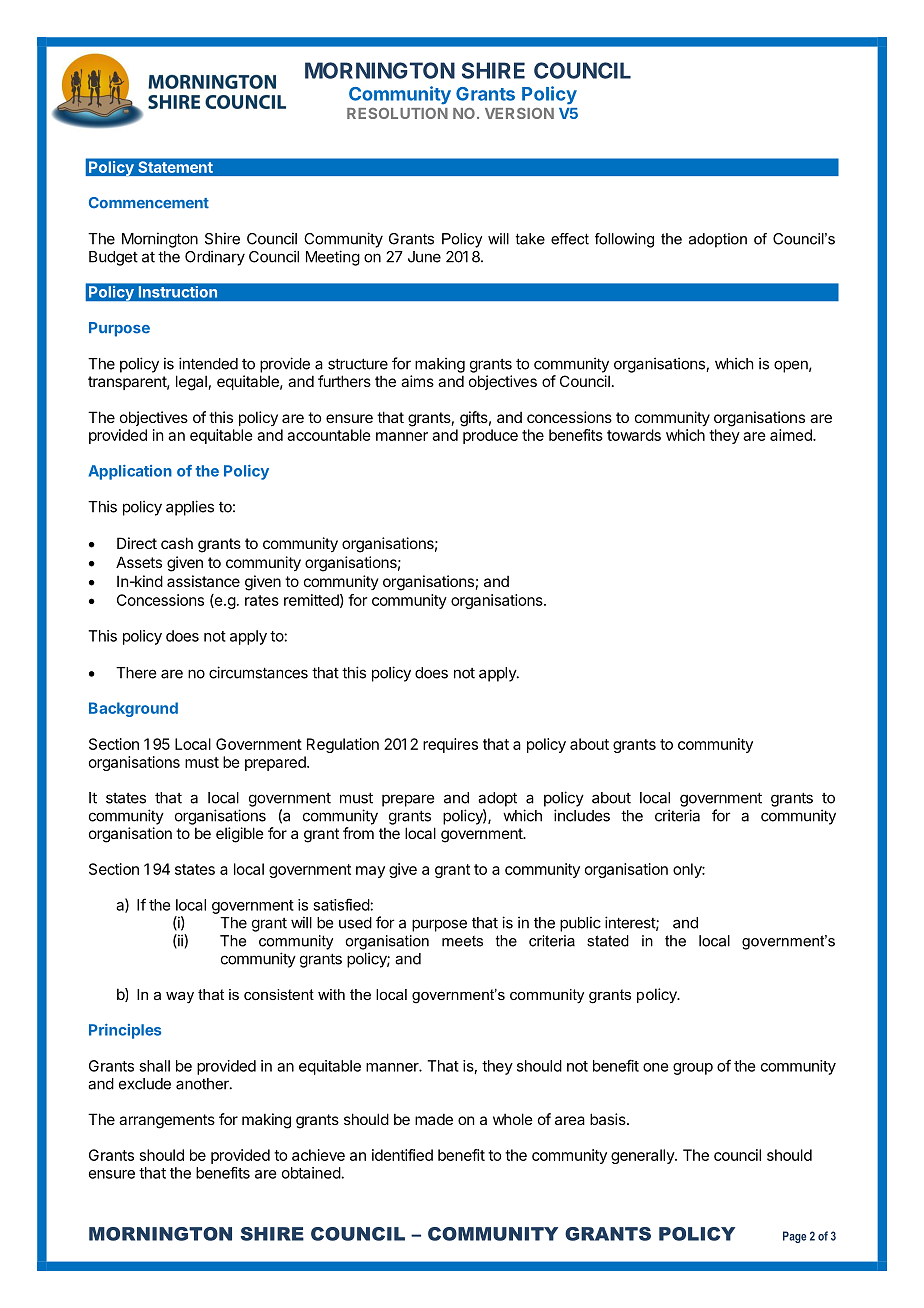 The height and width of the page is (1308, 924). Describe the element at coordinates (149, 203) in the page. I see `Commencement` at that location.
